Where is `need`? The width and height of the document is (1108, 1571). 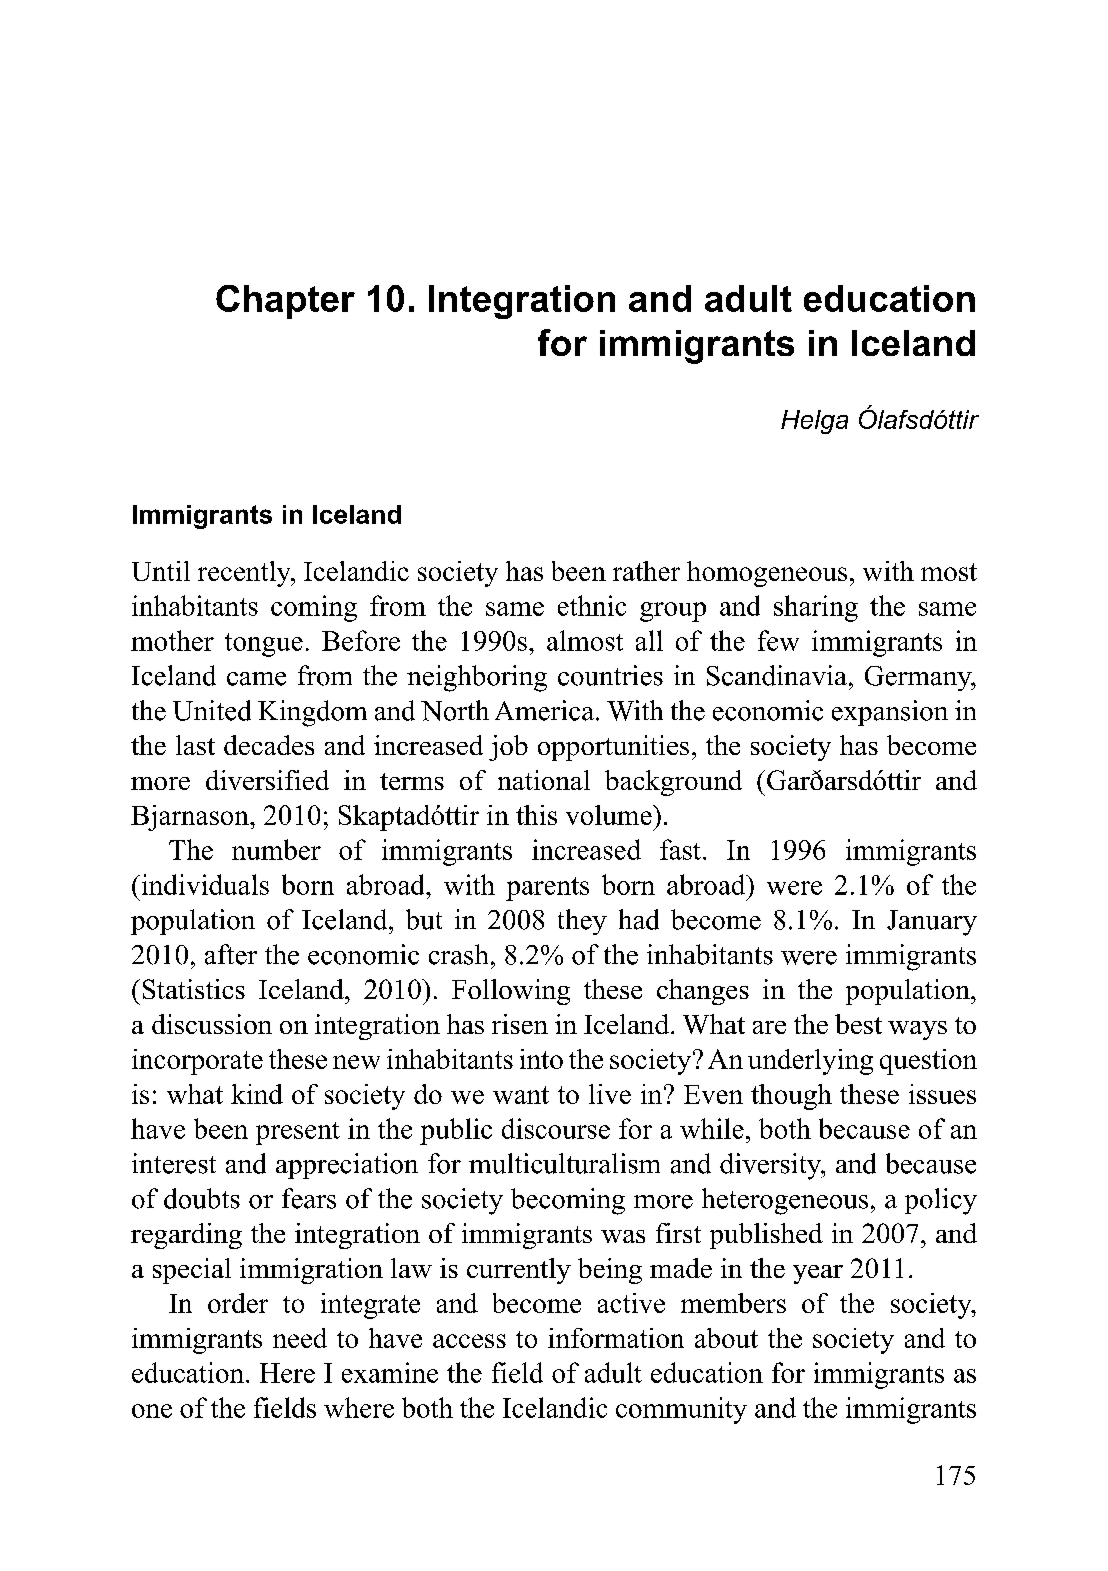
need is located at coordinates (300, 1338).
